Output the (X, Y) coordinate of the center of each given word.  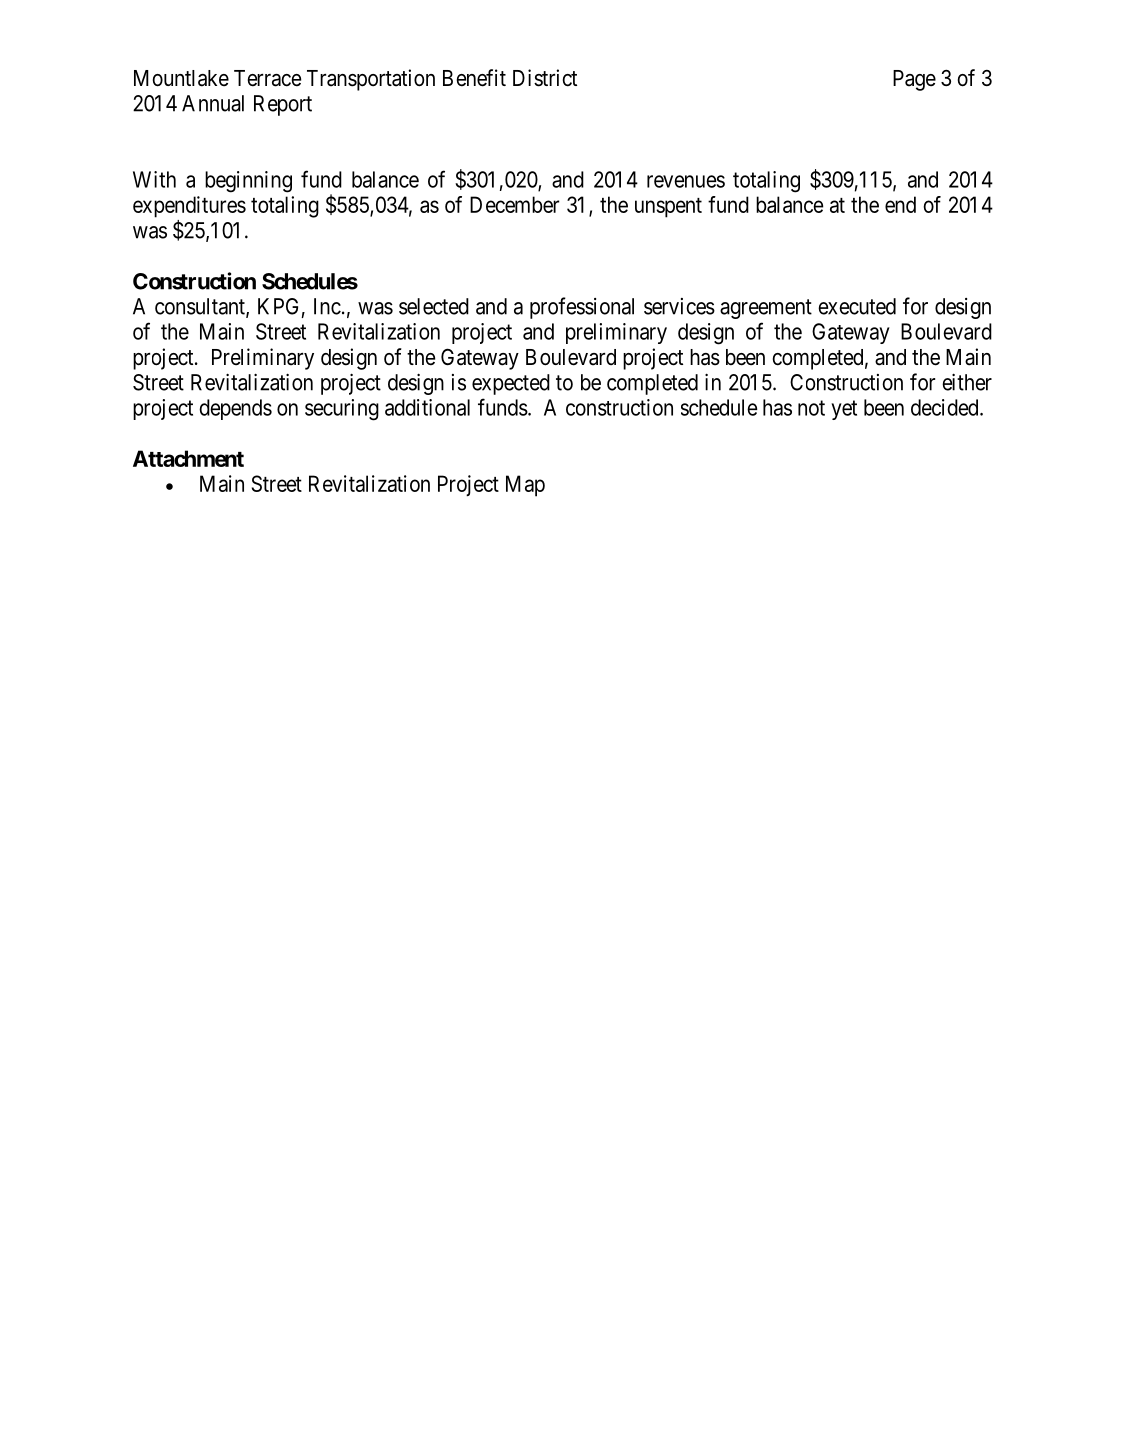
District (545, 78)
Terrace (267, 78)
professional (582, 308)
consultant (201, 307)
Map (525, 486)
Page (914, 80)
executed (857, 306)
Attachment (188, 458)
